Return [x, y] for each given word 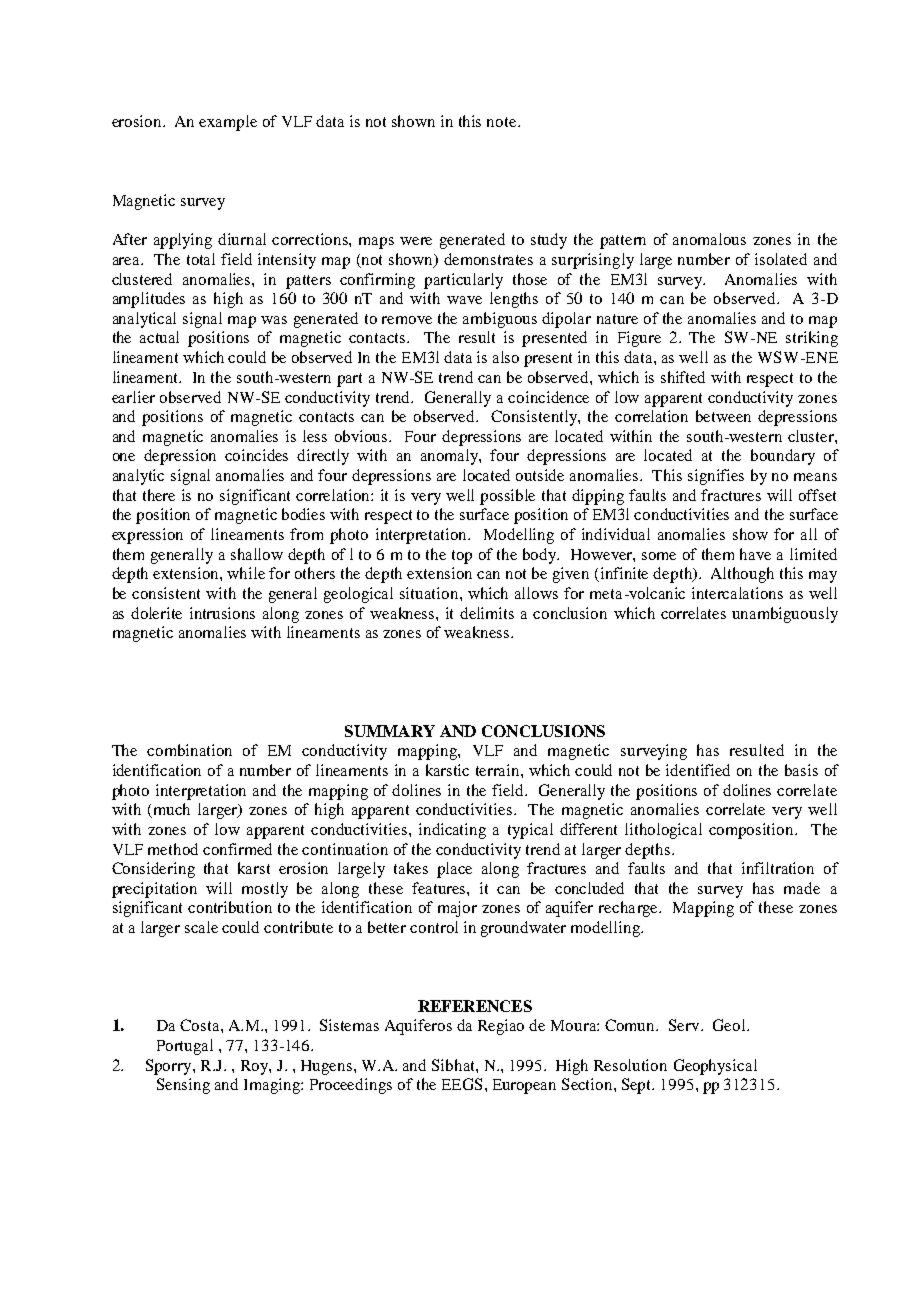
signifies [716, 477]
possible [507, 497]
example [228, 123]
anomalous [709, 239]
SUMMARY [390, 731]
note [503, 122]
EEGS [462, 1084]
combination [189, 750]
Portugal [185, 1047]
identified [698, 770]
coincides [256, 455]
